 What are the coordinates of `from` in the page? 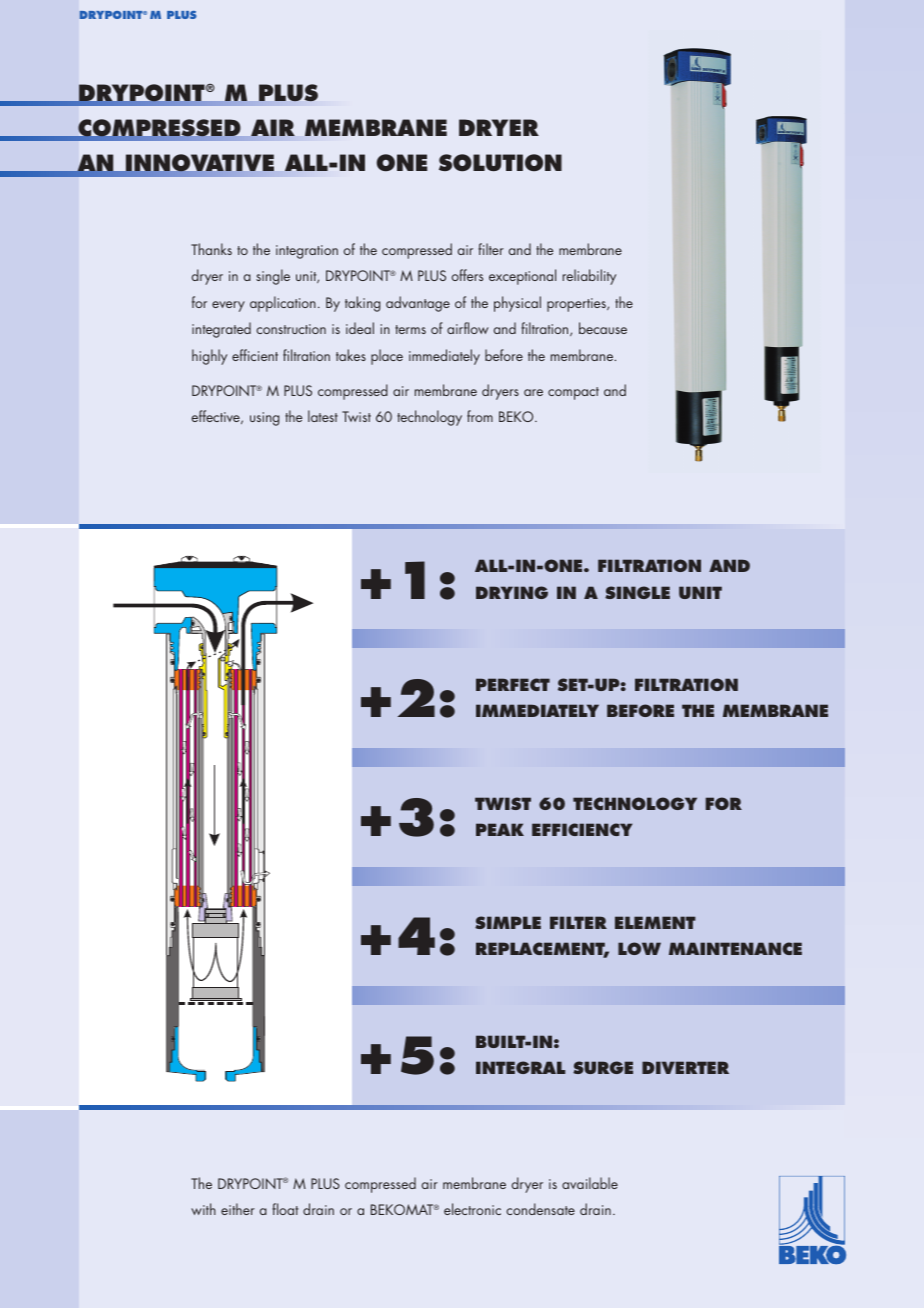 It's located at (480, 416).
